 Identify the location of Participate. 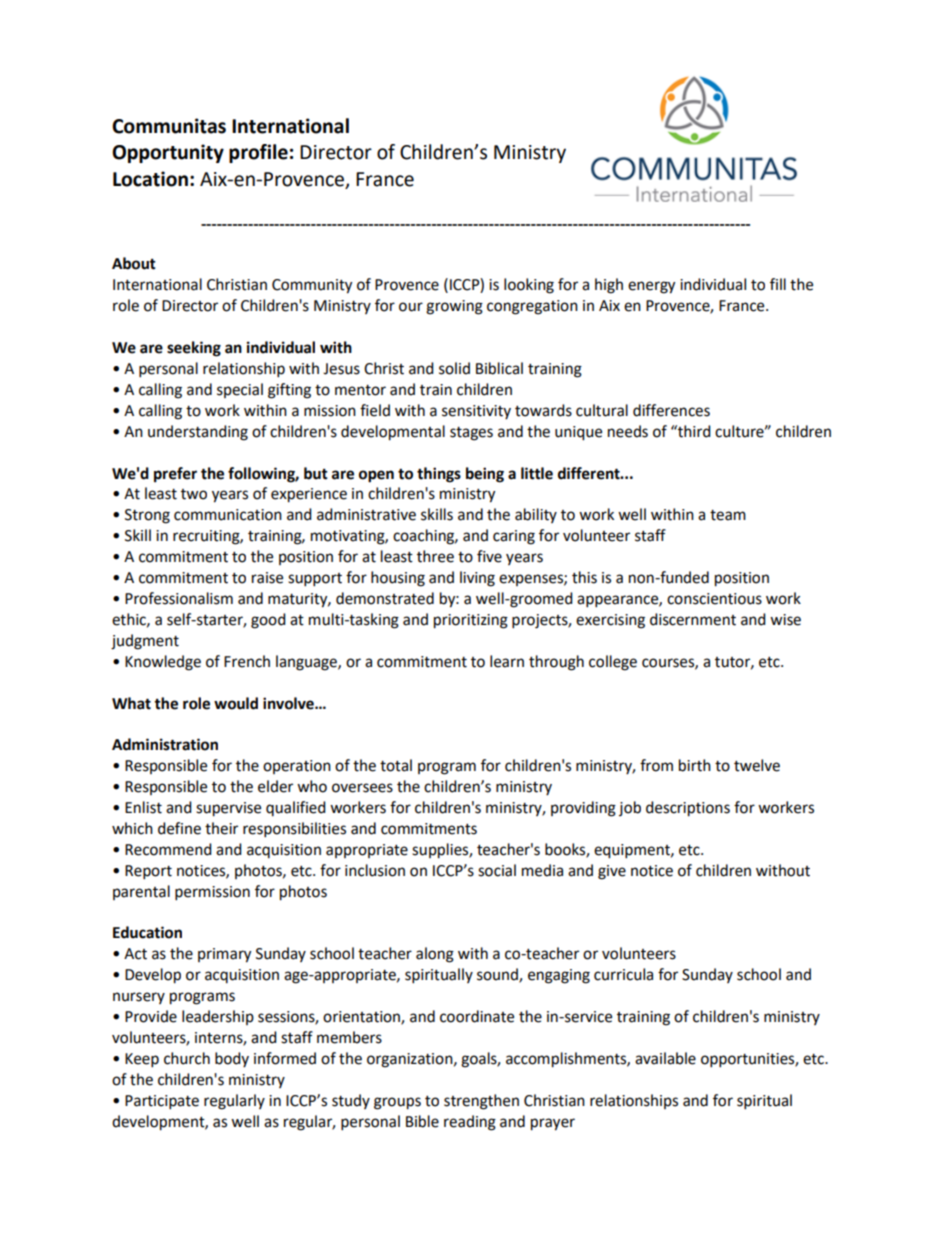
(162, 1102).
